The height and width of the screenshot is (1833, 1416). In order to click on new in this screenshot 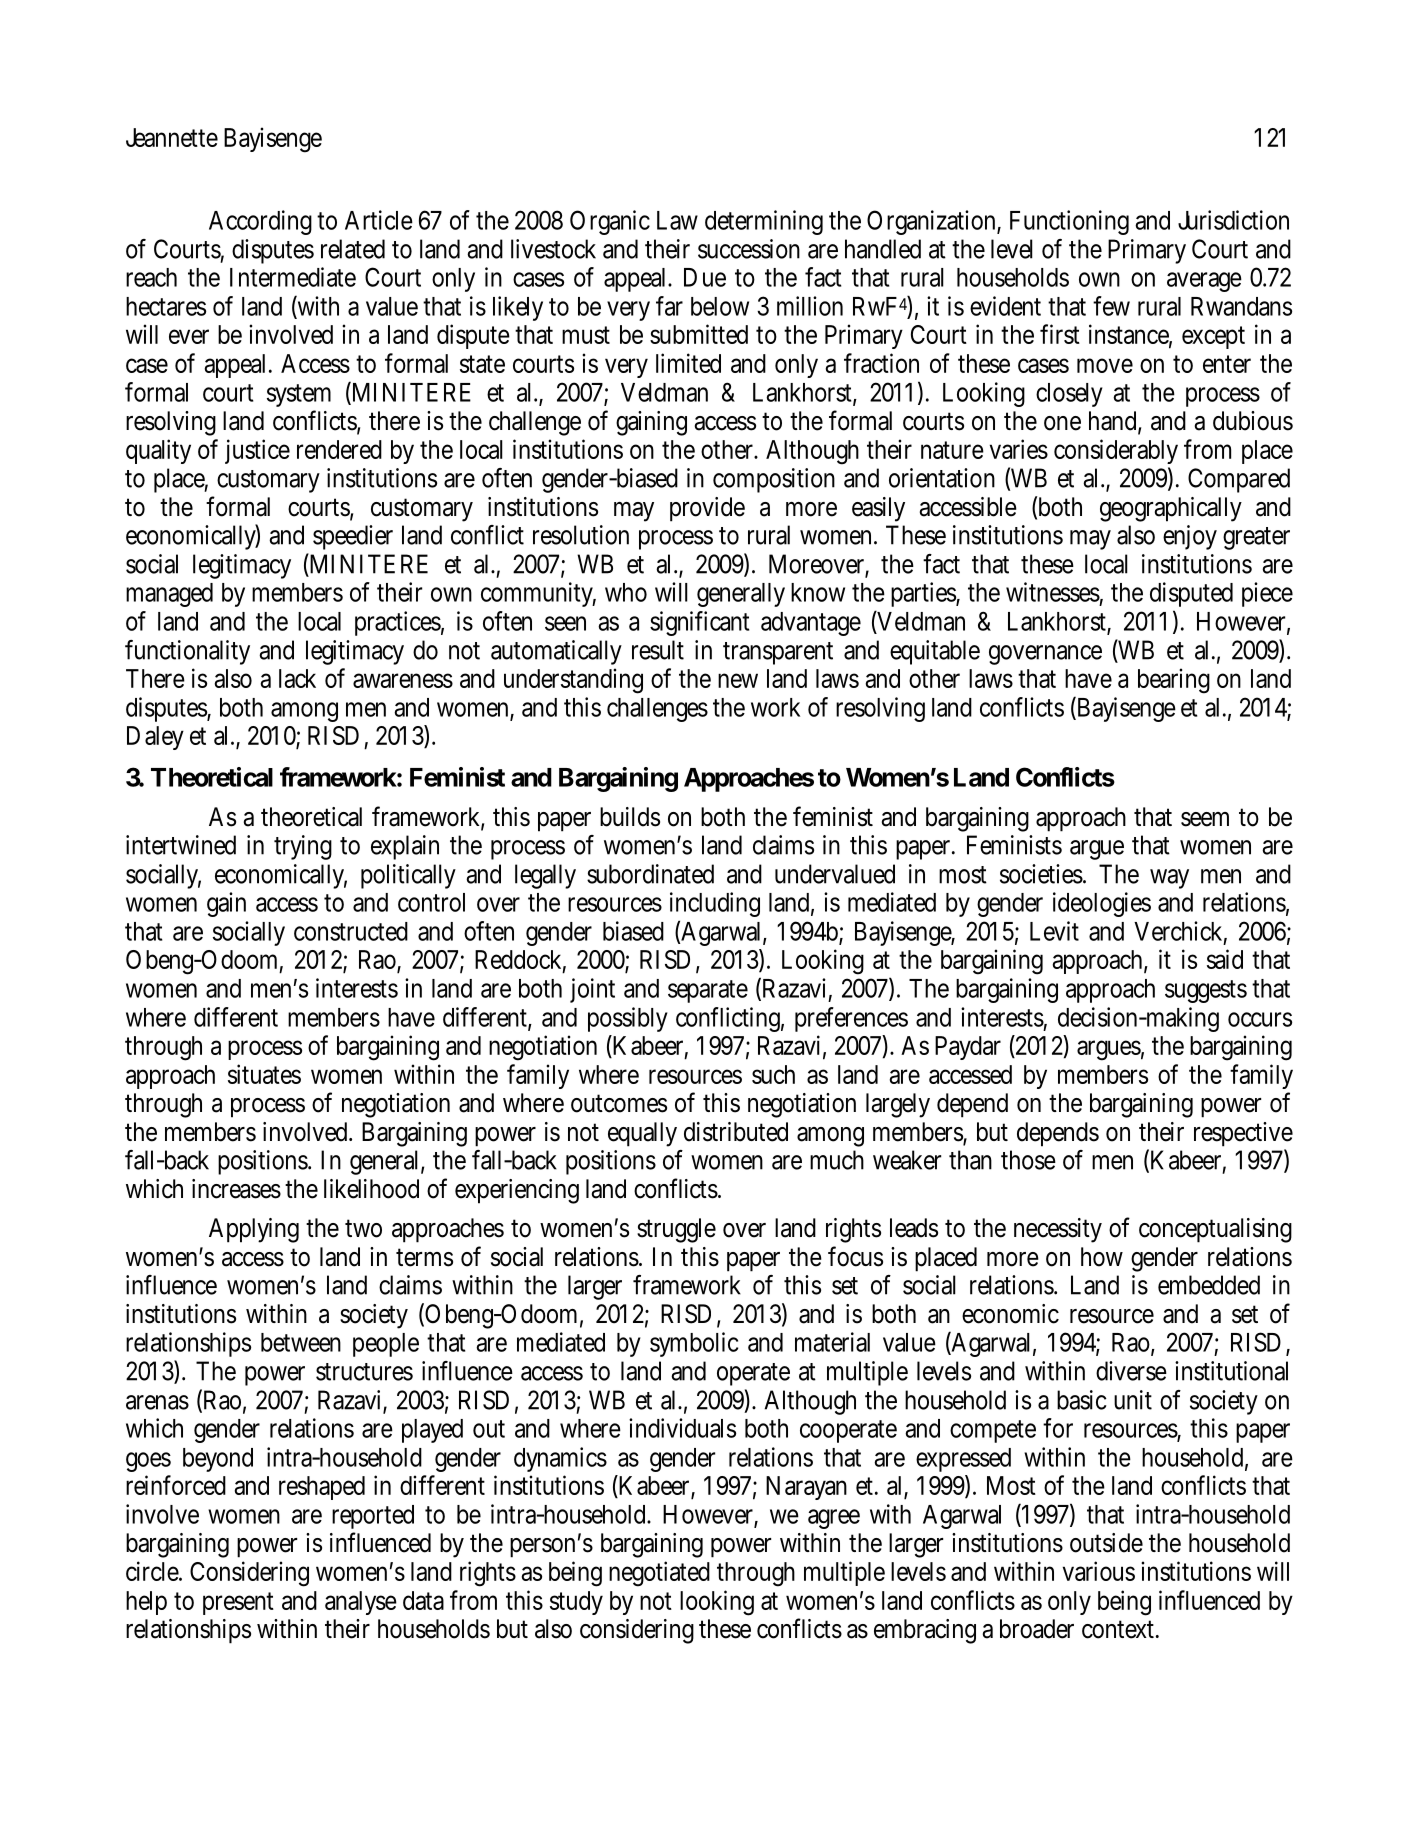, I will do `click(738, 680)`.
